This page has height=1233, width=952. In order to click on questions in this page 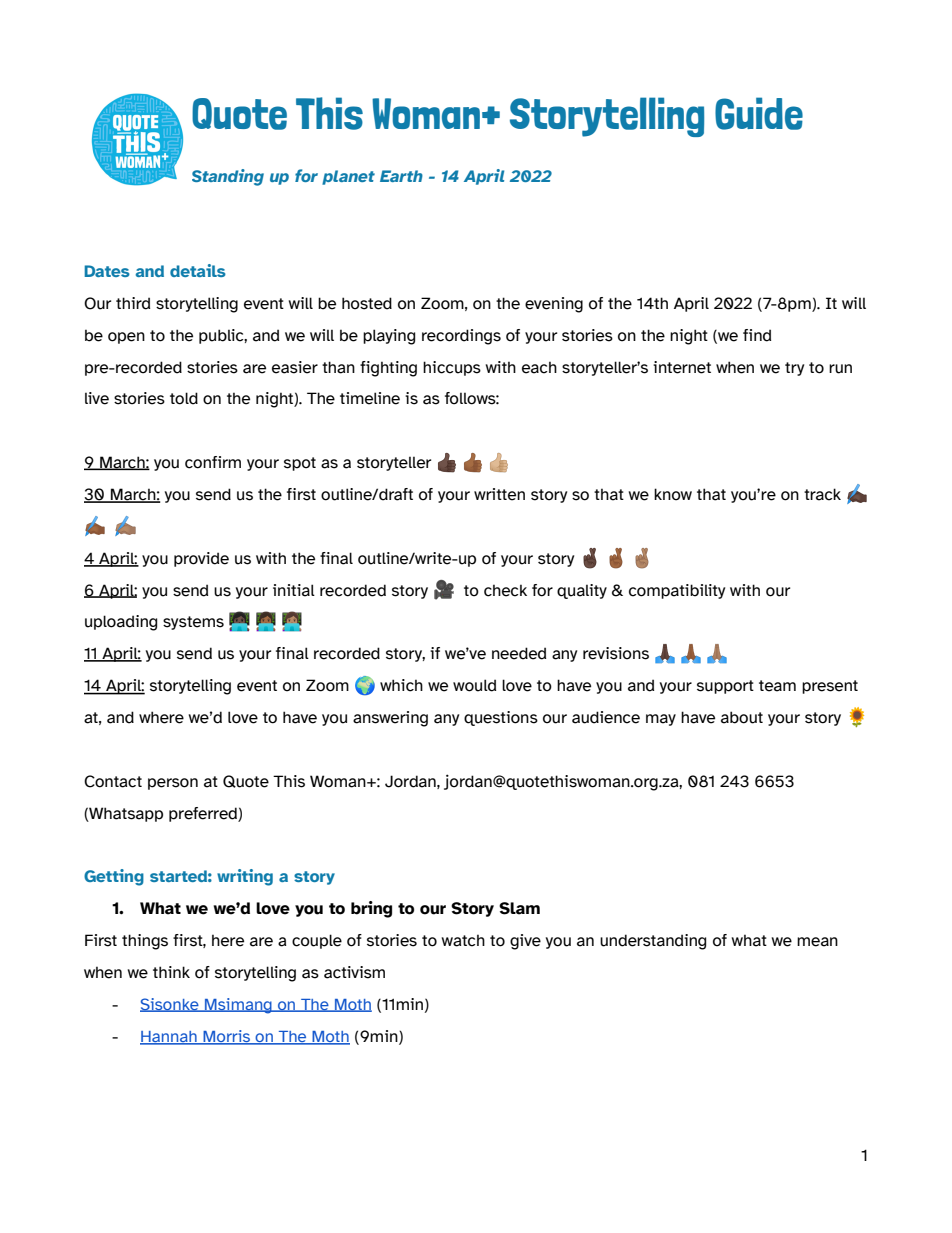, I will do `click(501, 718)`.
